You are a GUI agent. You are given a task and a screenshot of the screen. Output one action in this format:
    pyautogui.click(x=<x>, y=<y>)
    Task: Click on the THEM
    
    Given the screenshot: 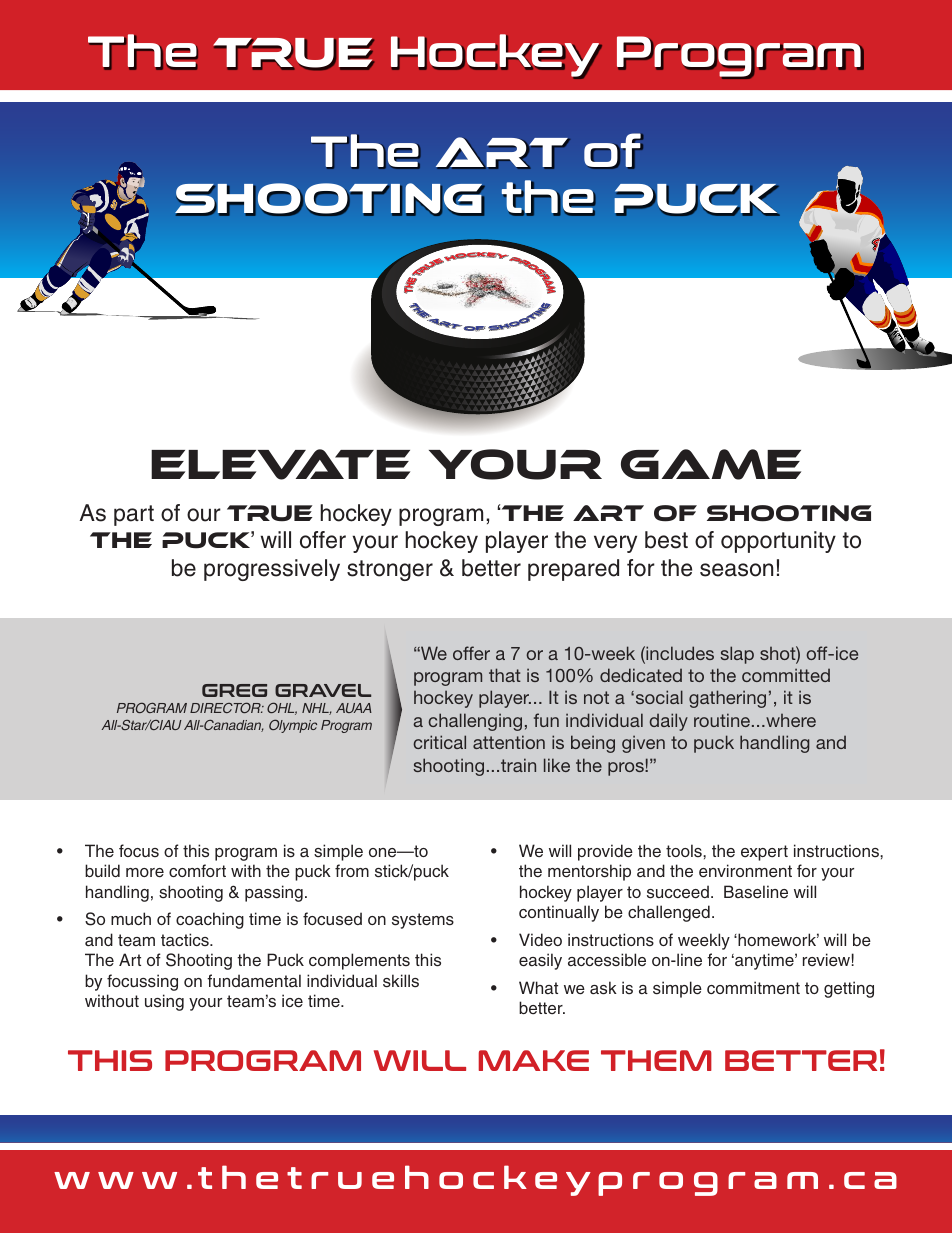 What is the action you would take?
    pyautogui.click(x=656, y=1060)
